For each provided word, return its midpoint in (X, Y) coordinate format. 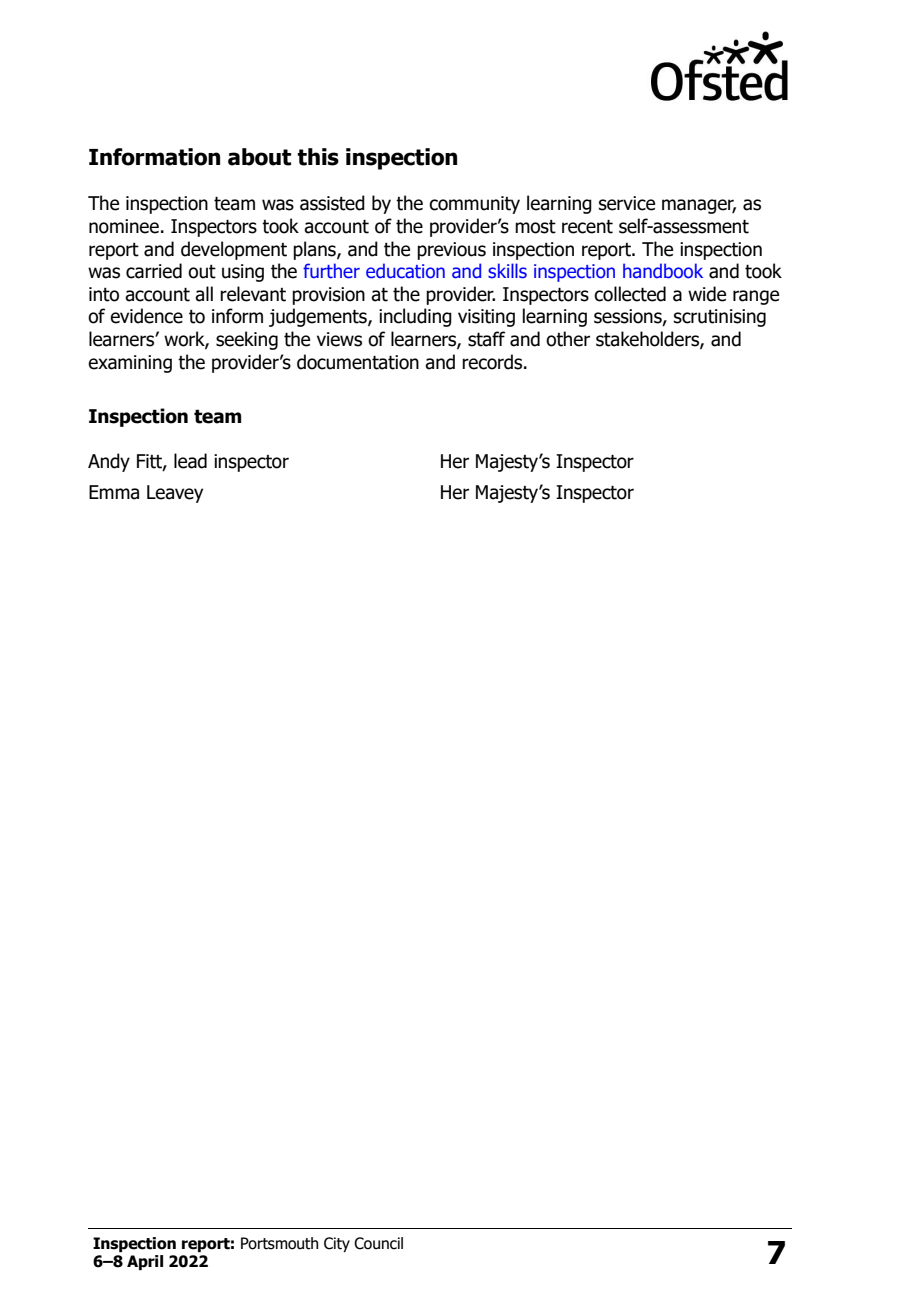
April (145, 1262)
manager (699, 206)
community (474, 205)
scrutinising (720, 318)
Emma (114, 492)
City (337, 1244)
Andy (109, 462)
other (568, 339)
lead (190, 461)
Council (378, 1243)
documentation (358, 362)
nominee (124, 226)
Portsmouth (279, 1243)
